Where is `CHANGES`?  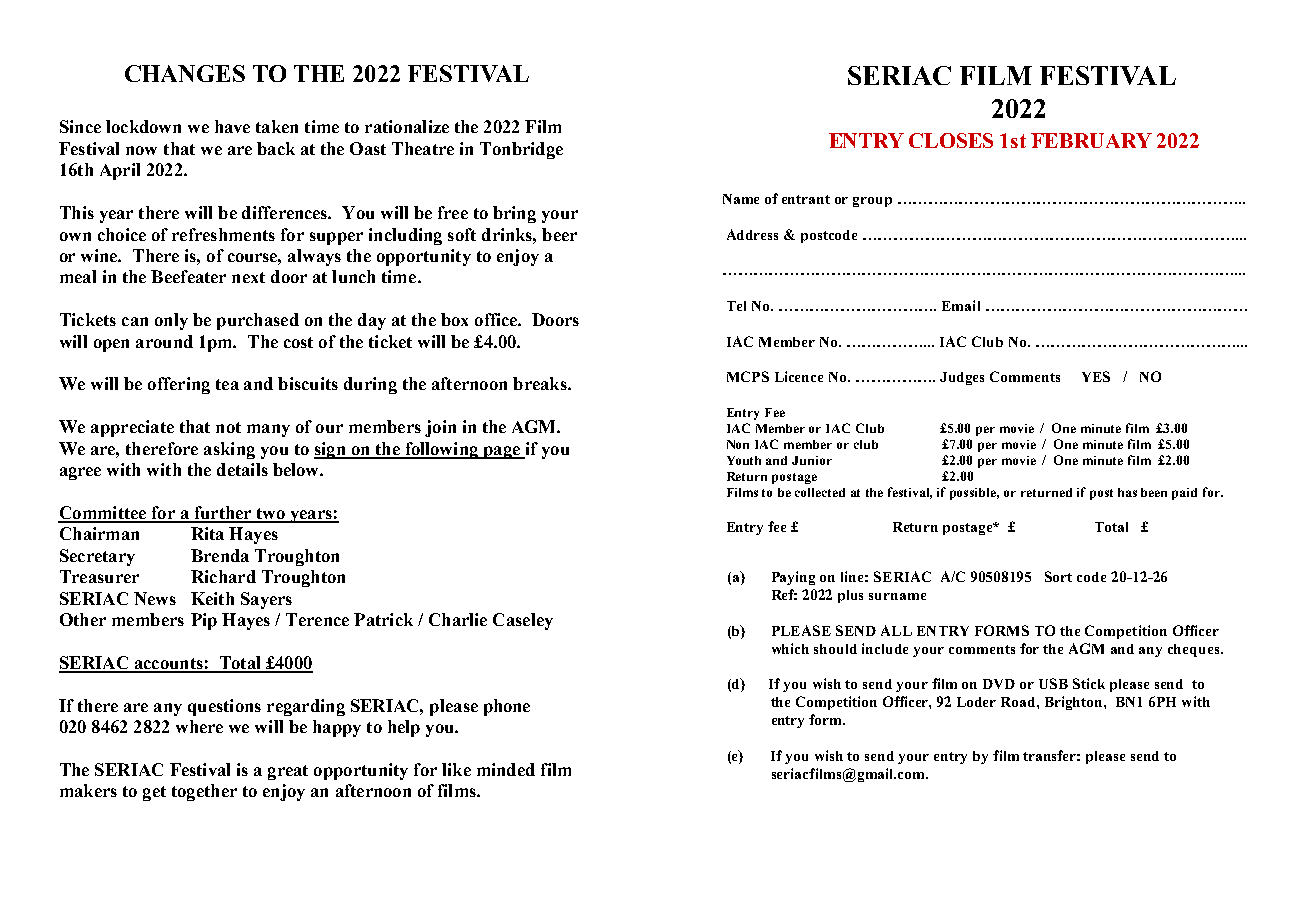
CHANGES is located at coordinates (185, 73).
